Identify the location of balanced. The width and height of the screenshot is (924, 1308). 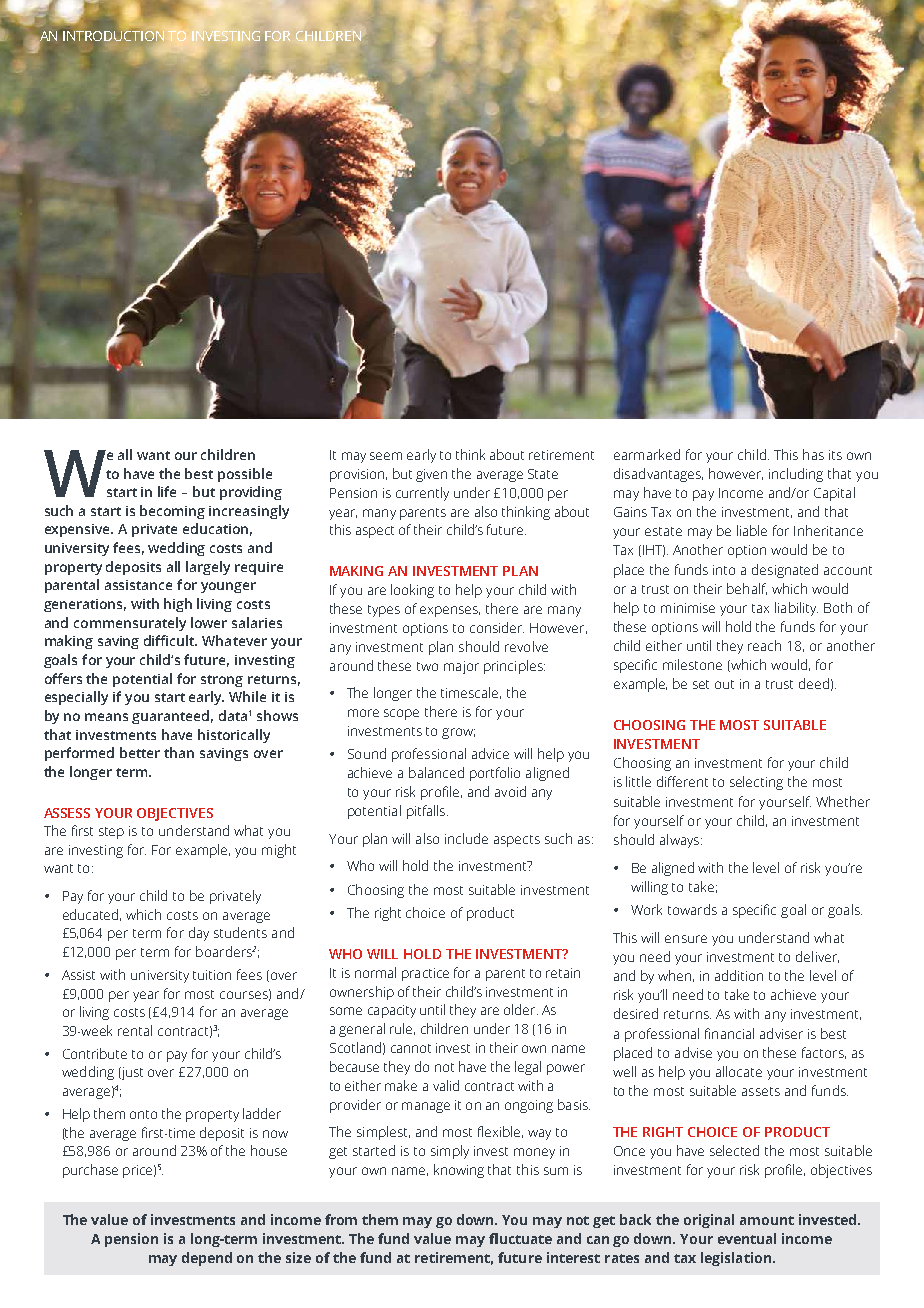
(436, 772).
